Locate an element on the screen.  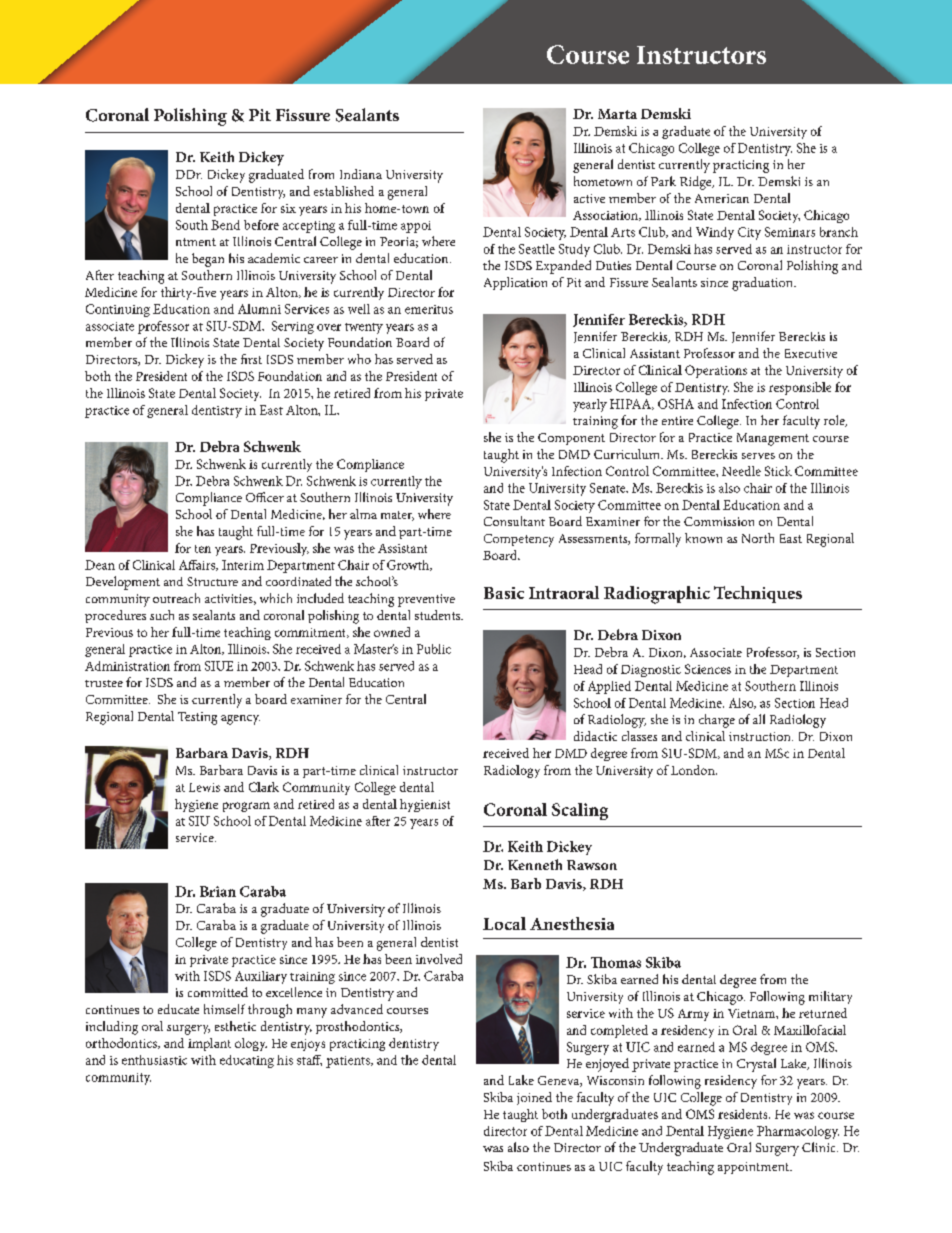
Bend is located at coordinates (225, 225).
